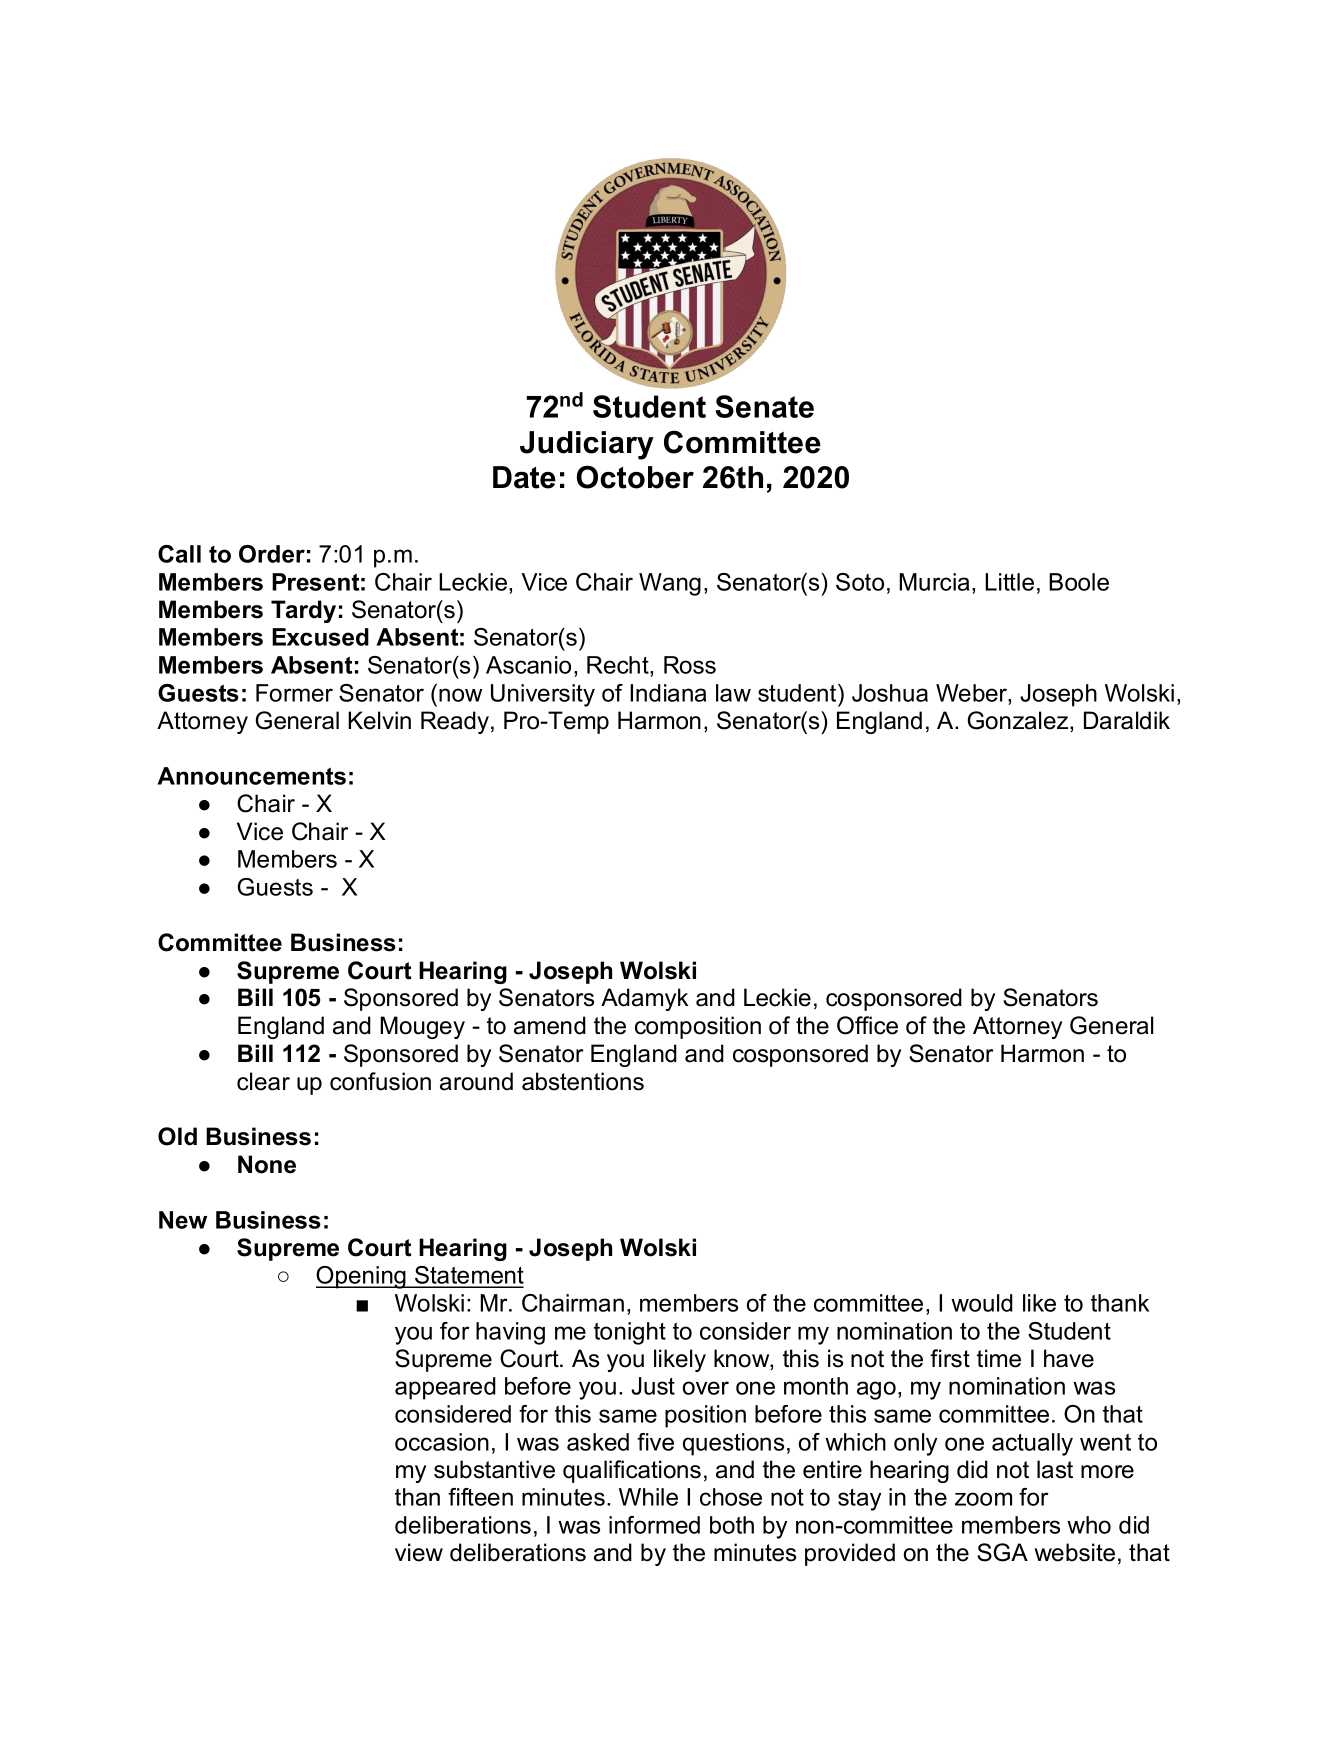 This screenshot has height=1737, width=1342. What do you see at coordinates (587, 445) in the screenshot?
I see `Judiciary` at bounding box center [587, 445].
